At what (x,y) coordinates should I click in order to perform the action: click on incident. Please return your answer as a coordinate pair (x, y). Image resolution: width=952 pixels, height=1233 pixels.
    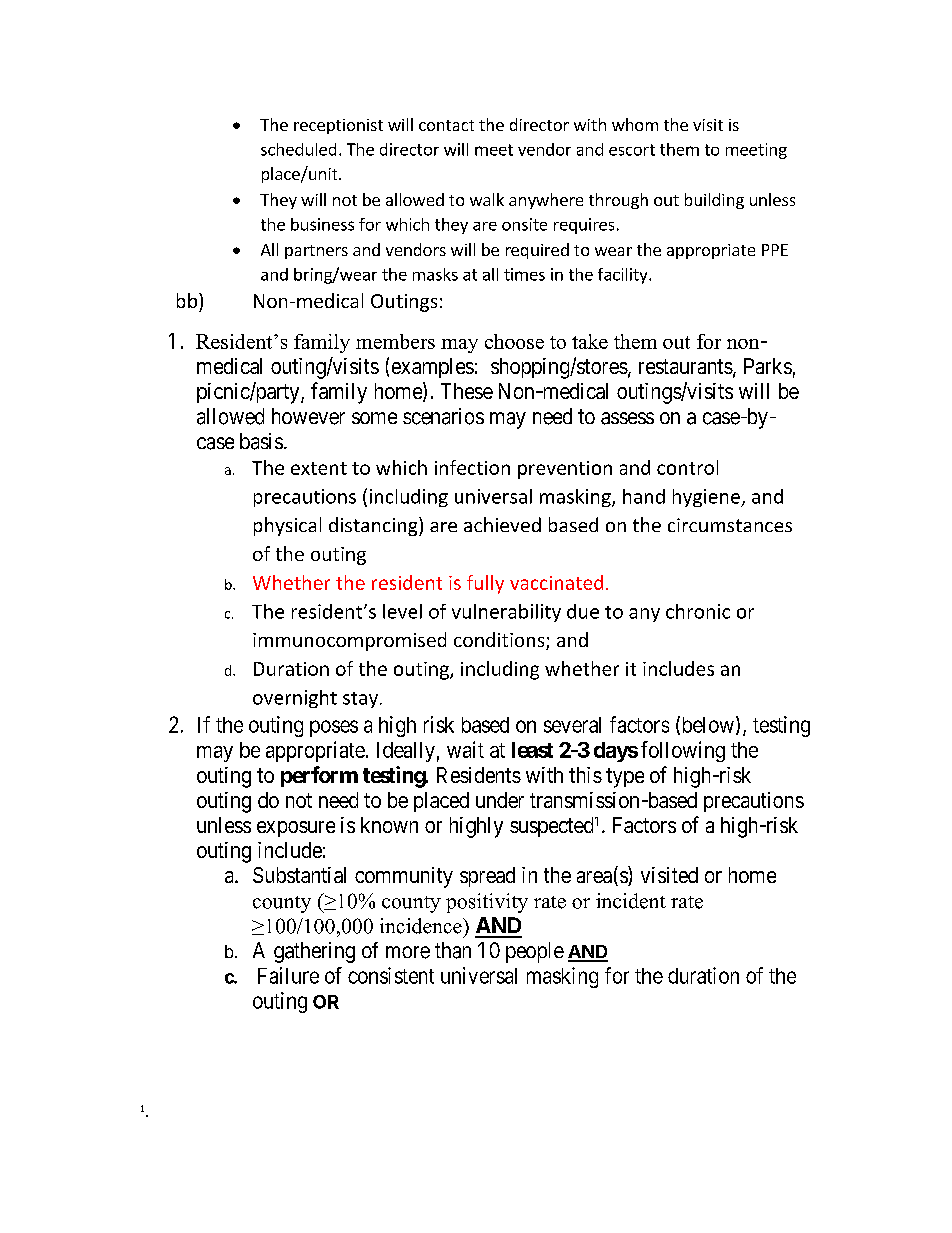
    Looking at the image, I should click on (631, 901).
